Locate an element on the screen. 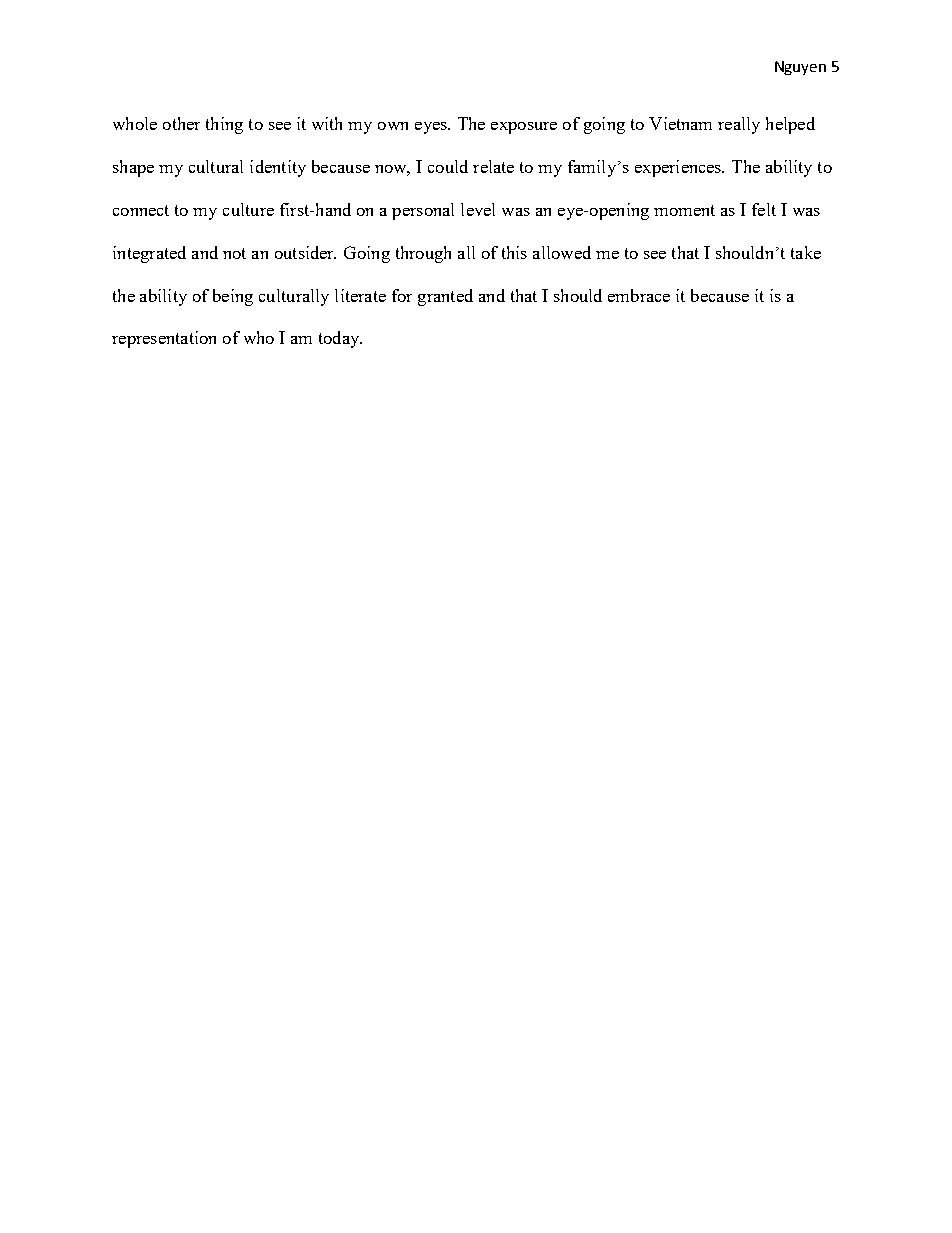  take is located at coordinates (806, 252).
